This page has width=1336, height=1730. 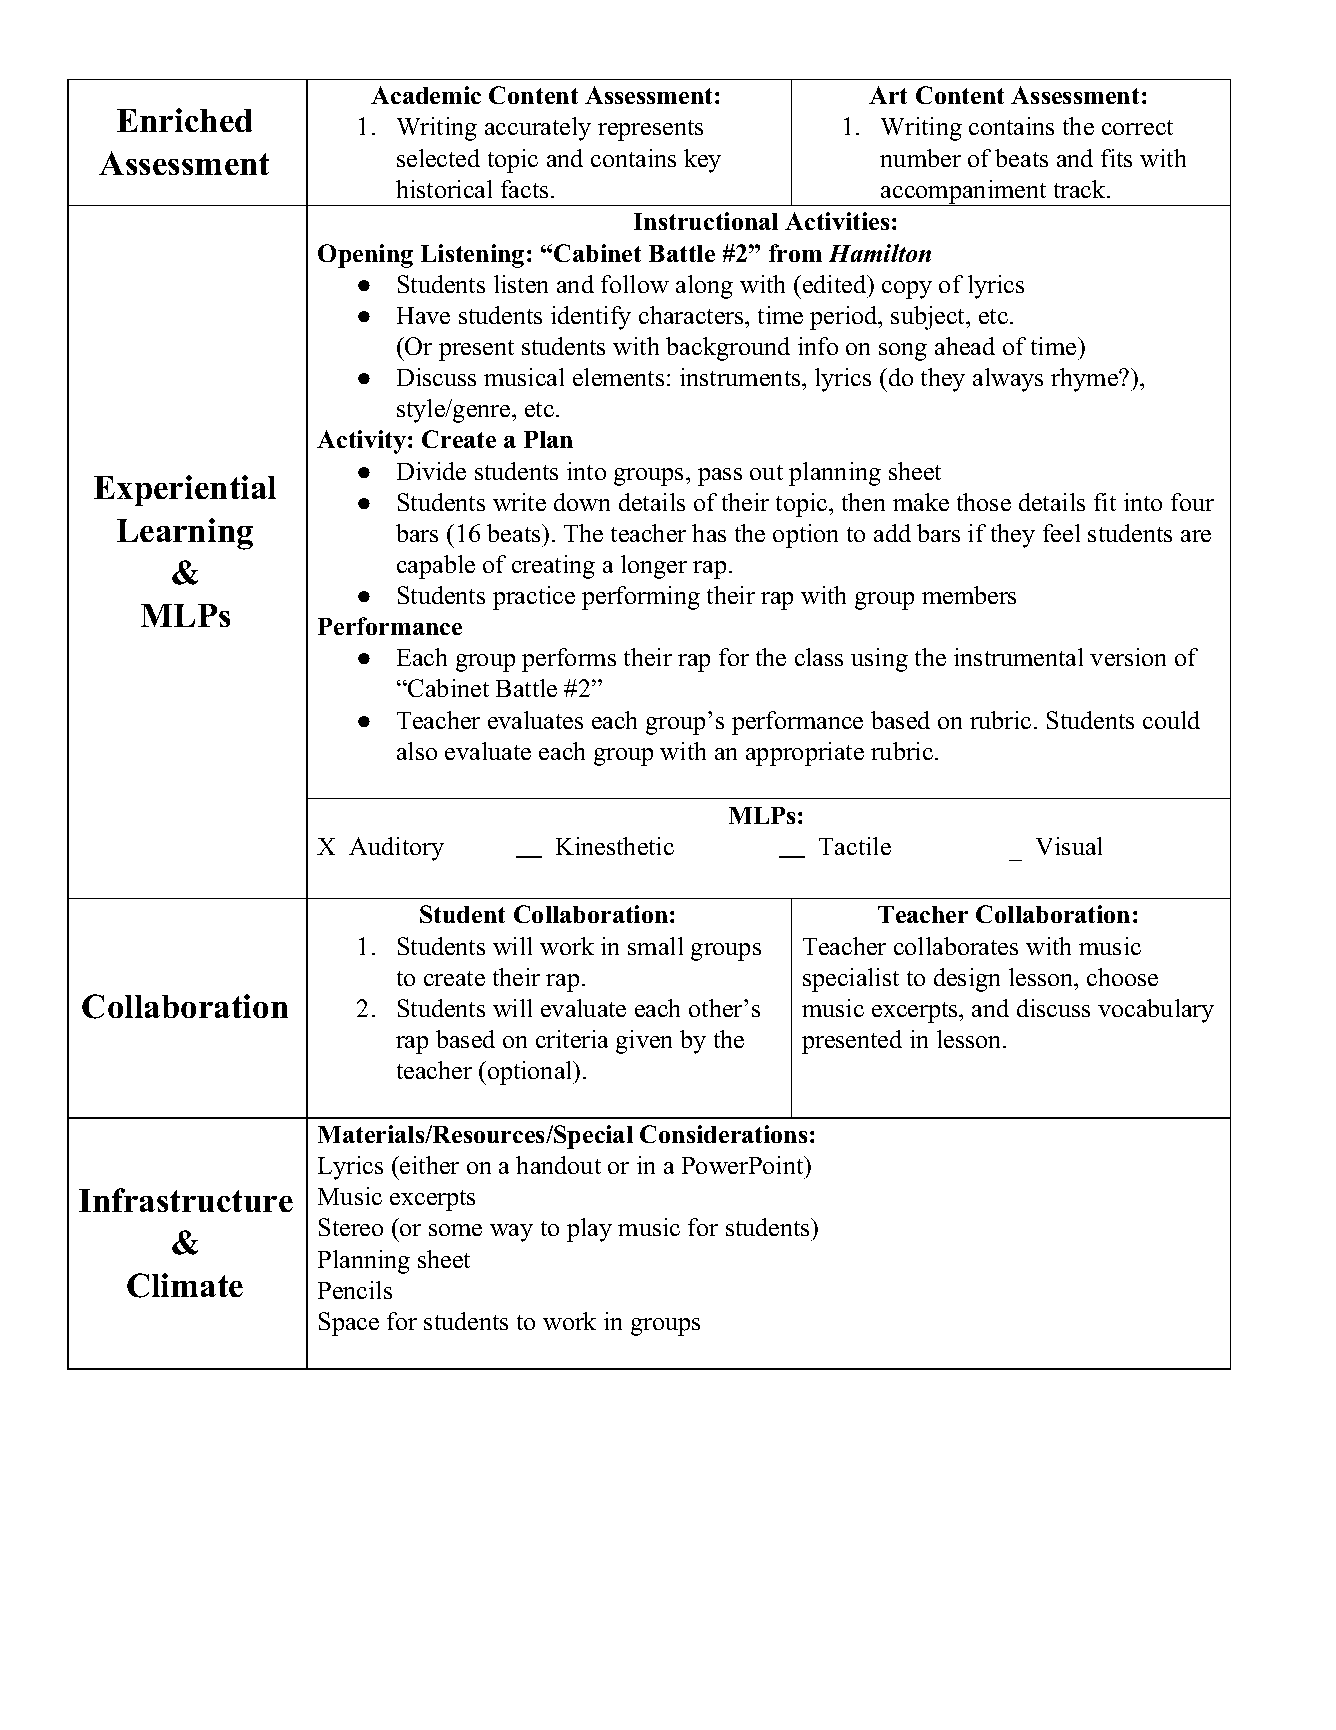 What do you see at coordinates (1171, 720) in the page?
I see `could` at bounding box center [1171, 720].
